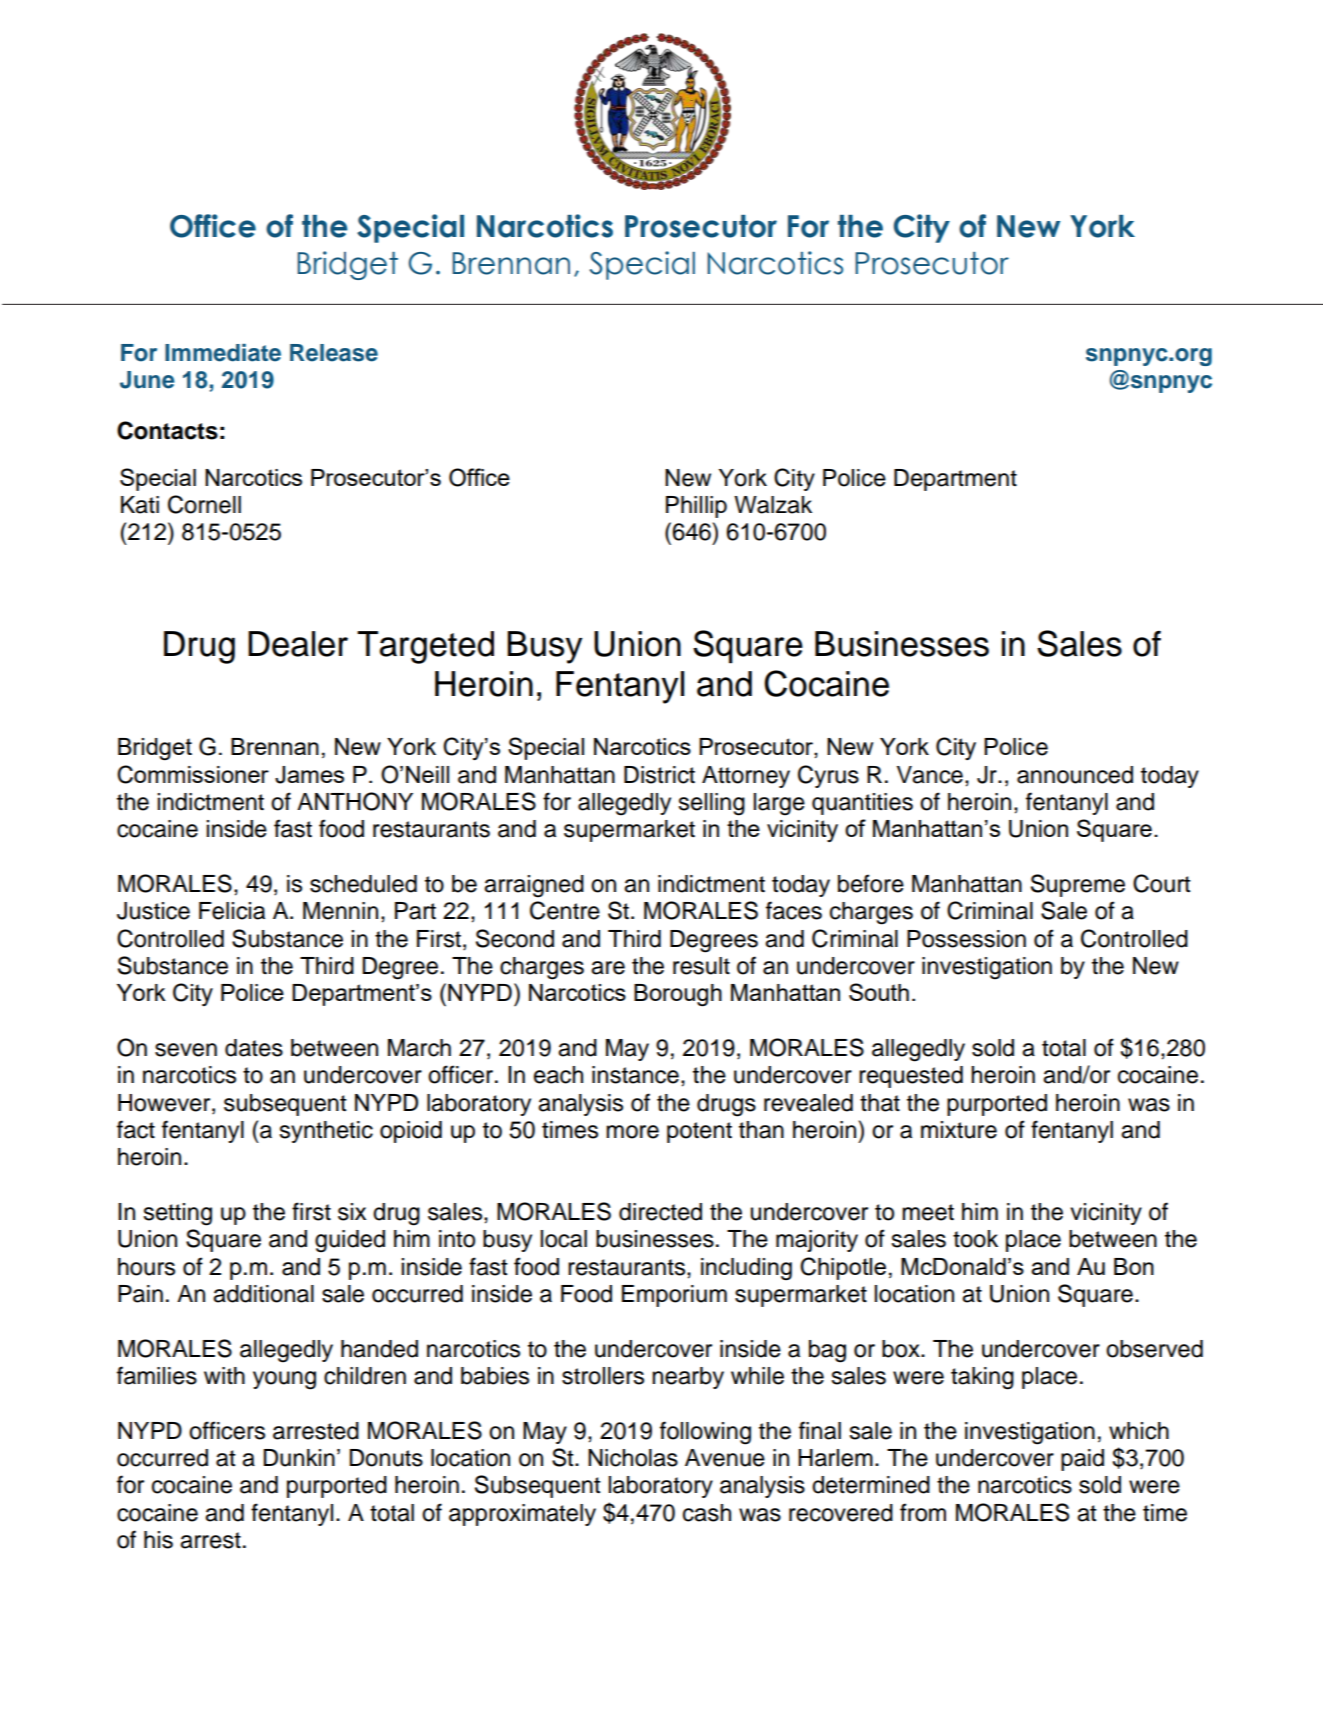 This page has width=1323, height=1712. I want to click on District, so click(659, 775).
